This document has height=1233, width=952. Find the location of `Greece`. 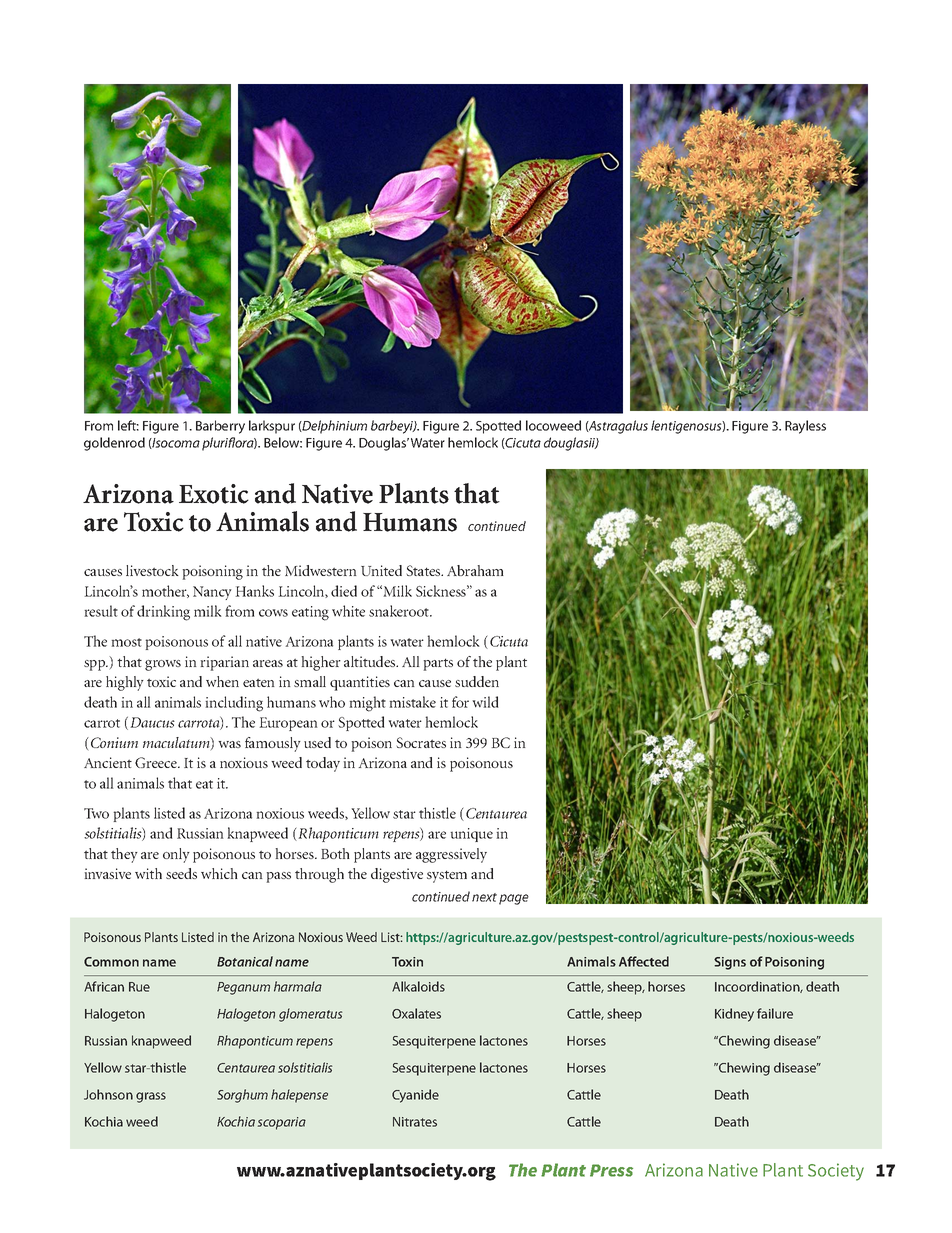

Greece is located at coordinates (157, 762).
